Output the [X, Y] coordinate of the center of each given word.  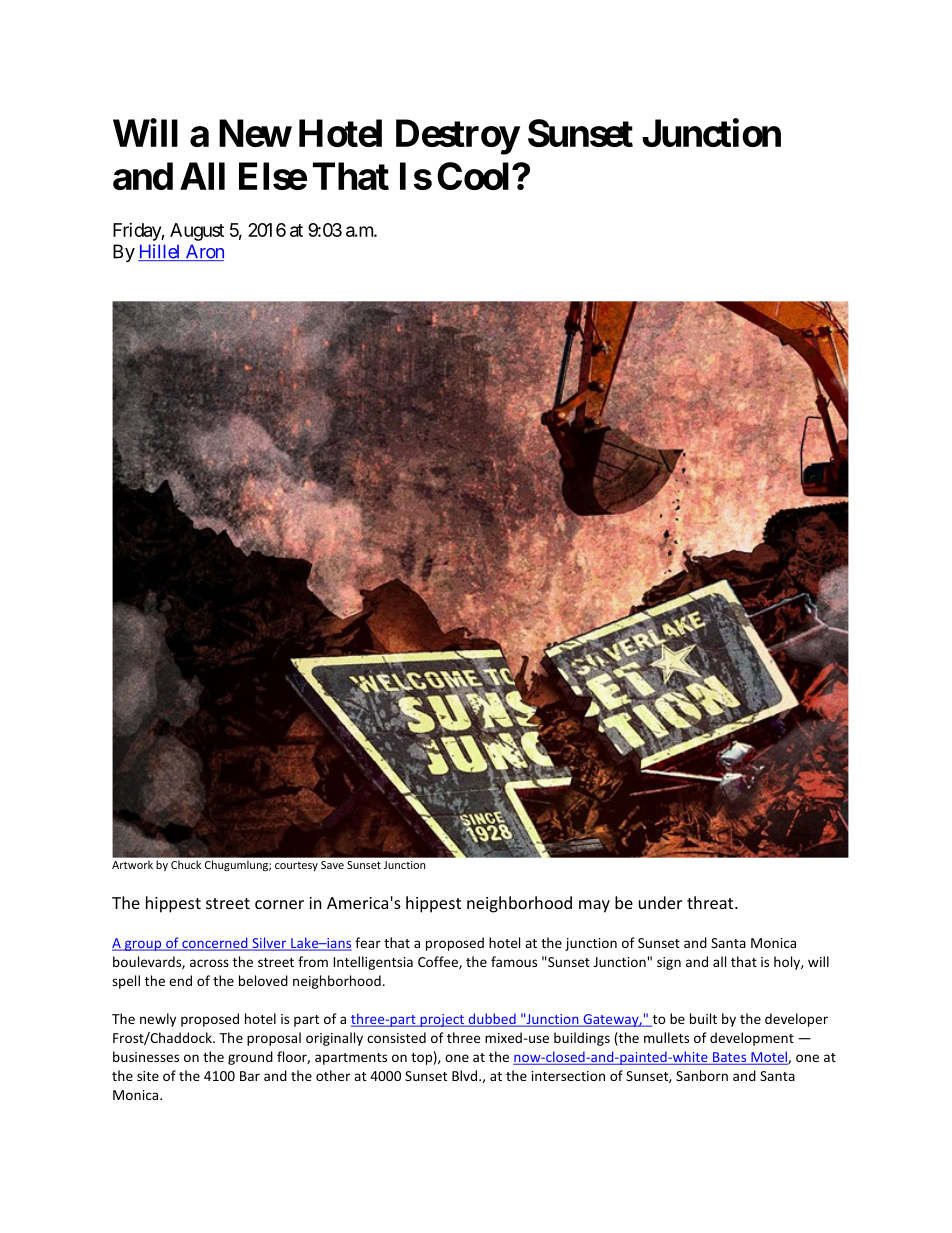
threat [711, 902]
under [660, 902]
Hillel [160, 252]
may [594, 906]
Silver [269, 944]
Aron [203, 252]
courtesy [296, 866]
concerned [215, 944]
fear [368, 942]
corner [279, 904]
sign [669, 963]
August [197, 232]
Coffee [439, 962]
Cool [473, 176]
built [703, 1018]
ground [250, 1058]
